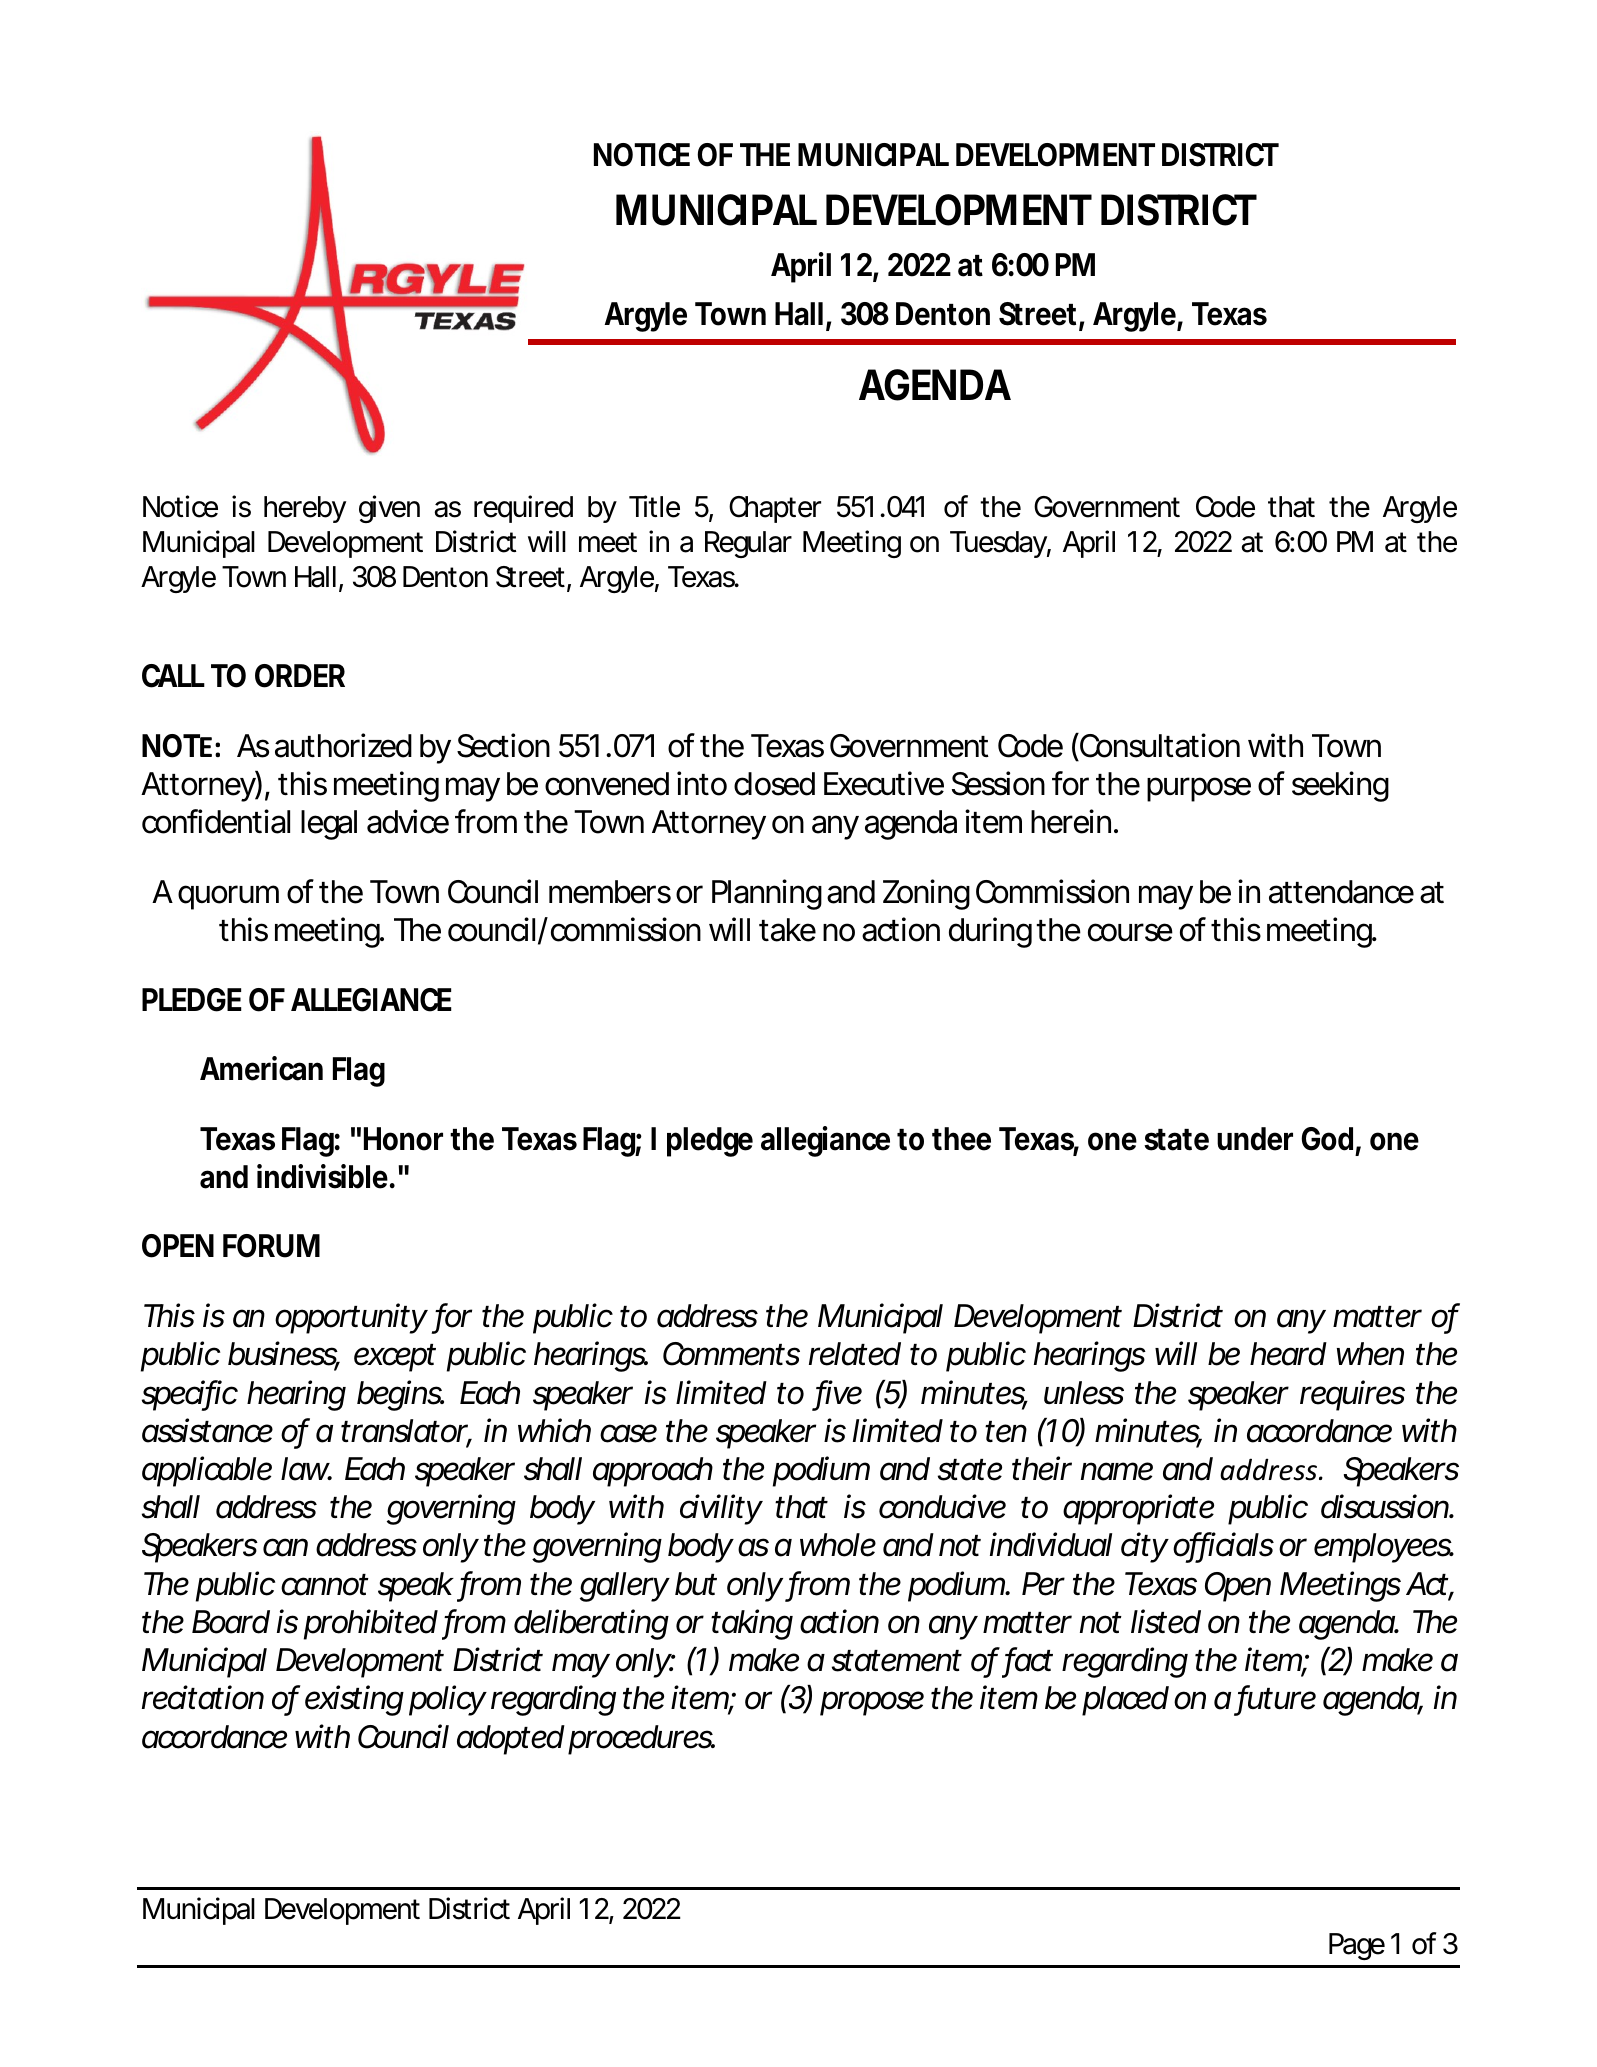  I want to click on existing, so click(354, 1700).
